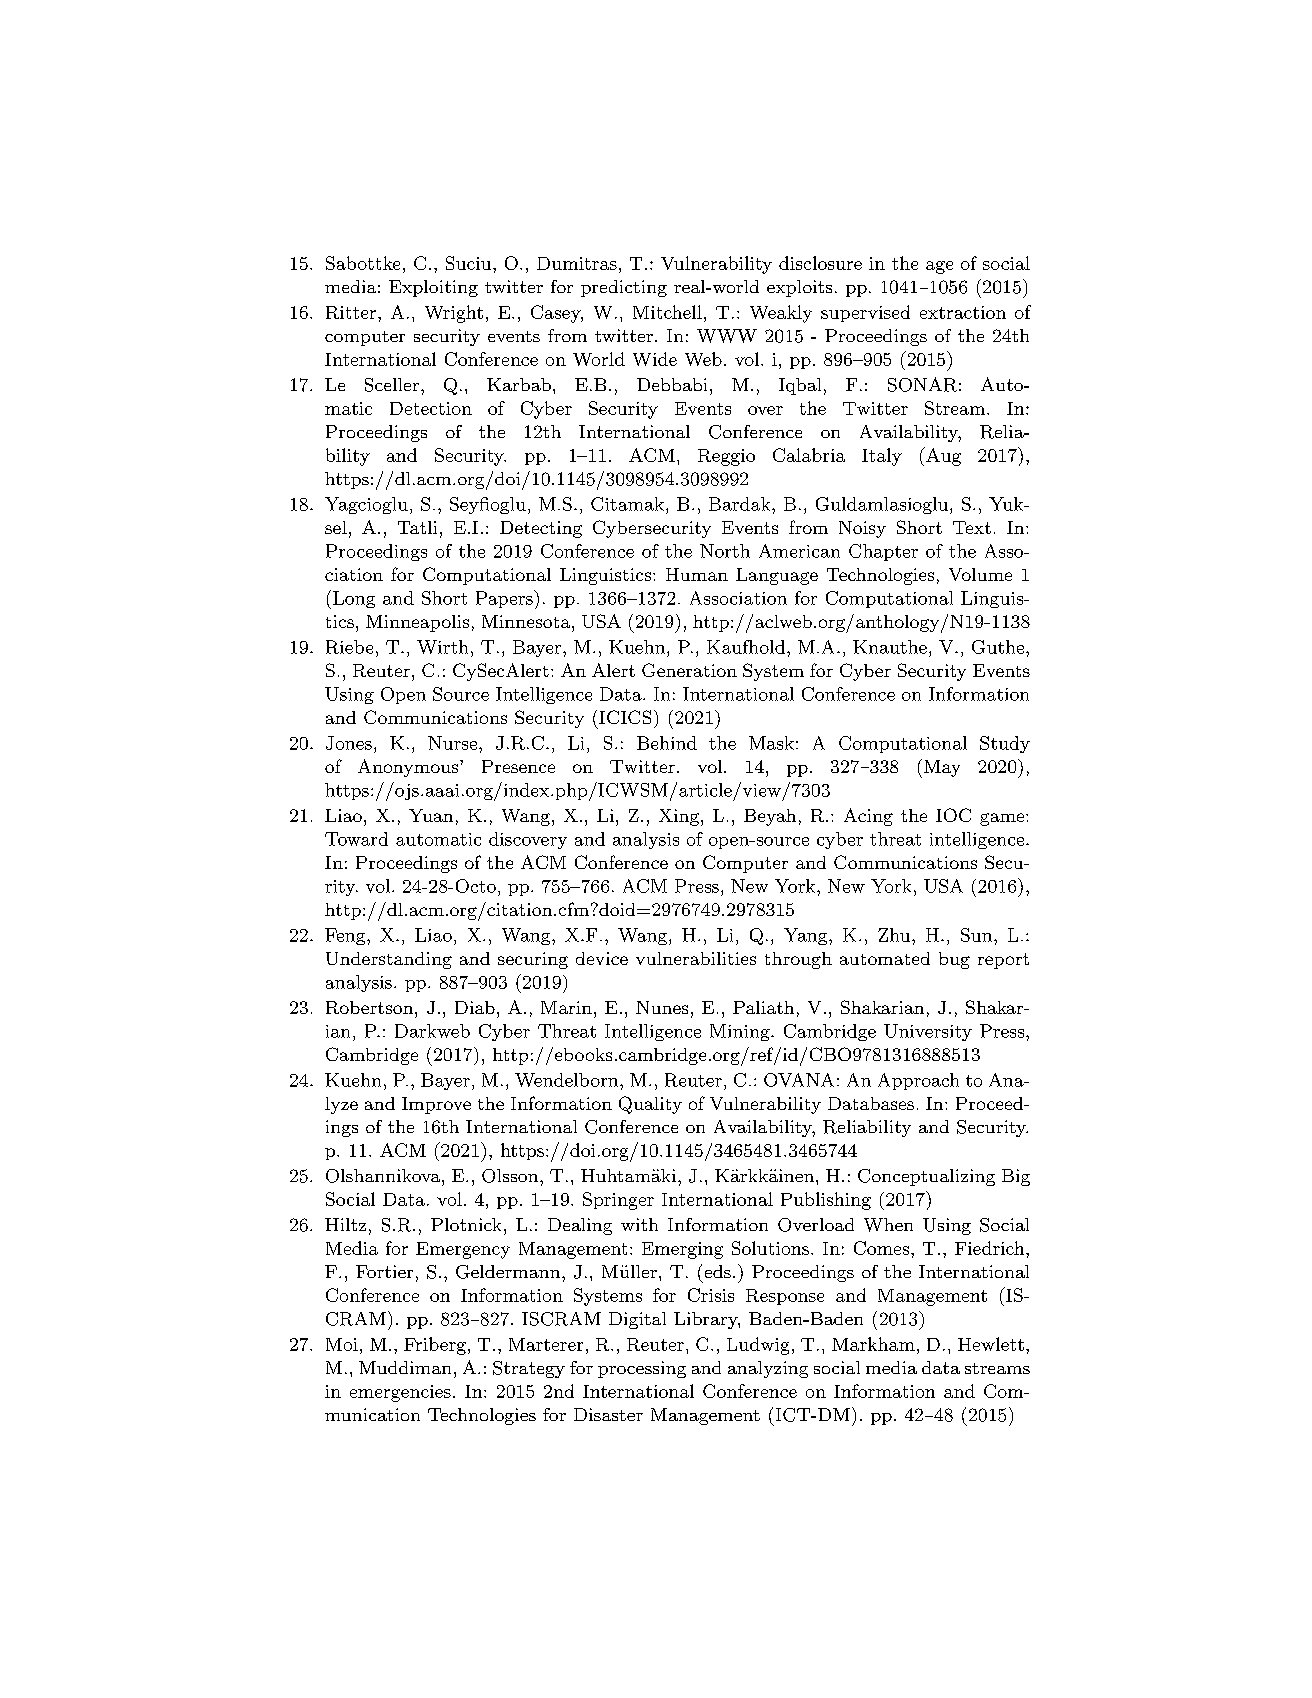  What do you see at coordinates (642, 1369) in the screenshot?
I see `processing` at bounding box center [642, 1369].
